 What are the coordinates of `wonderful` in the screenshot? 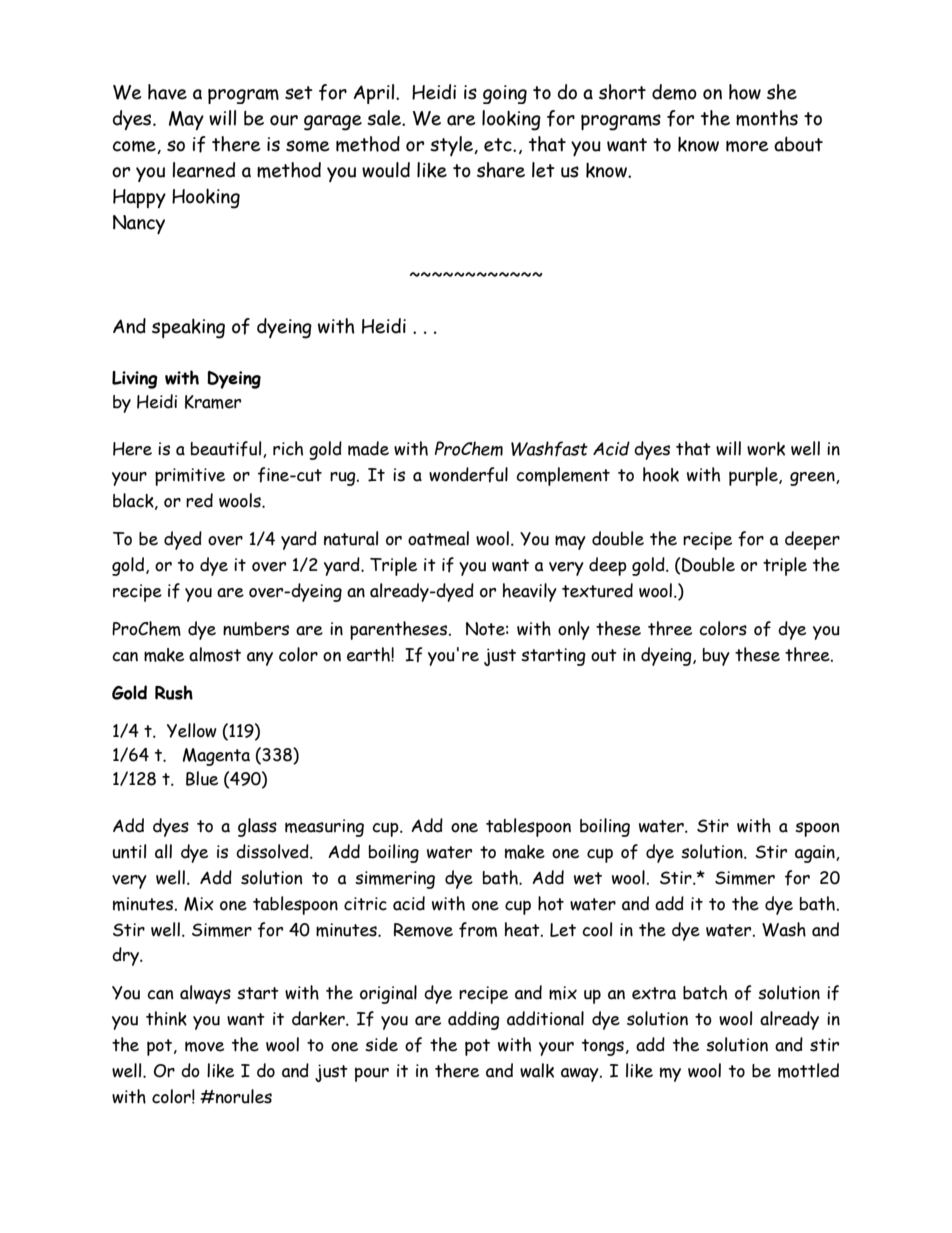 It's located at (468, 475).
